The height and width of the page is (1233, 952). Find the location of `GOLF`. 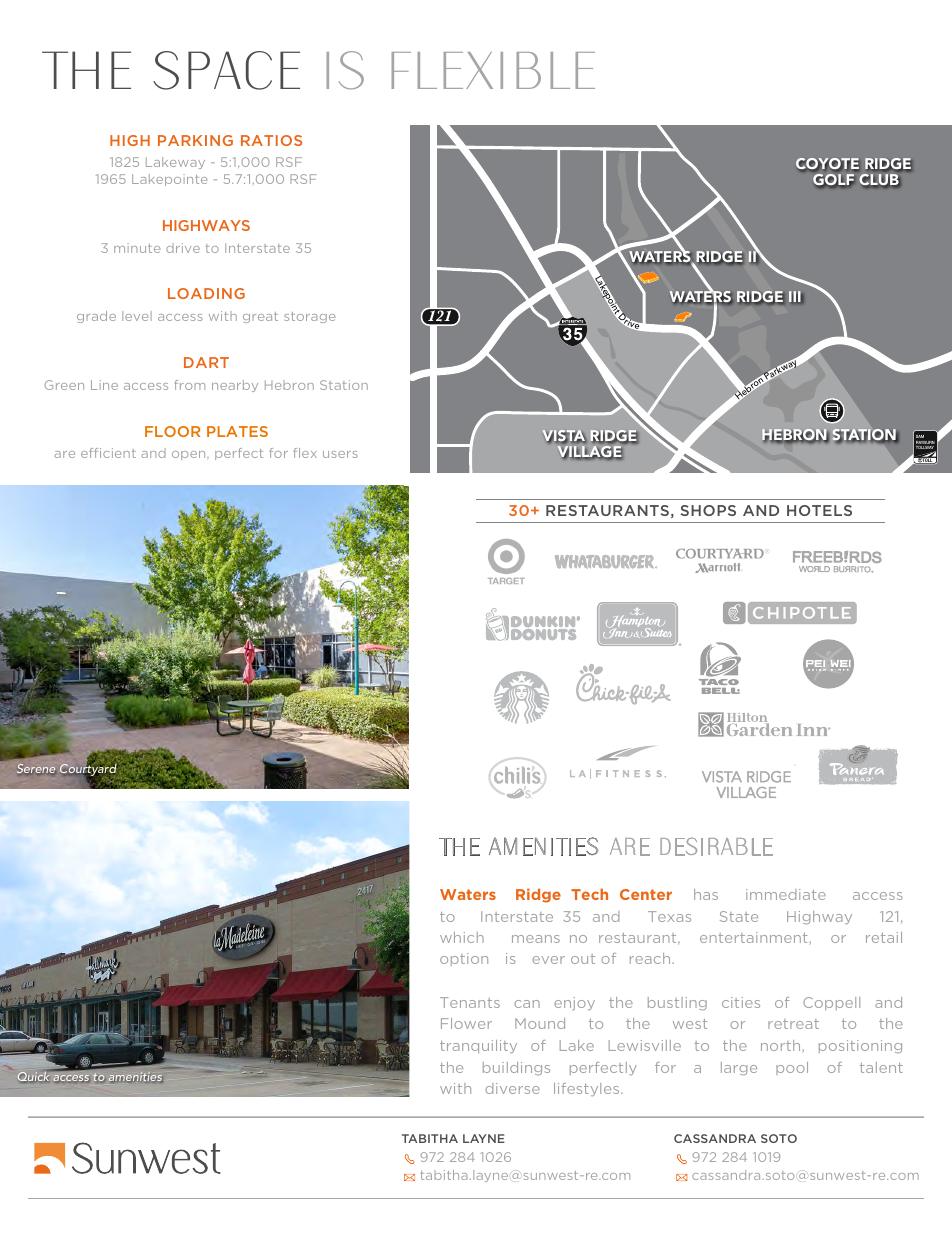

GOLF is located at coordinates (833, 180).
